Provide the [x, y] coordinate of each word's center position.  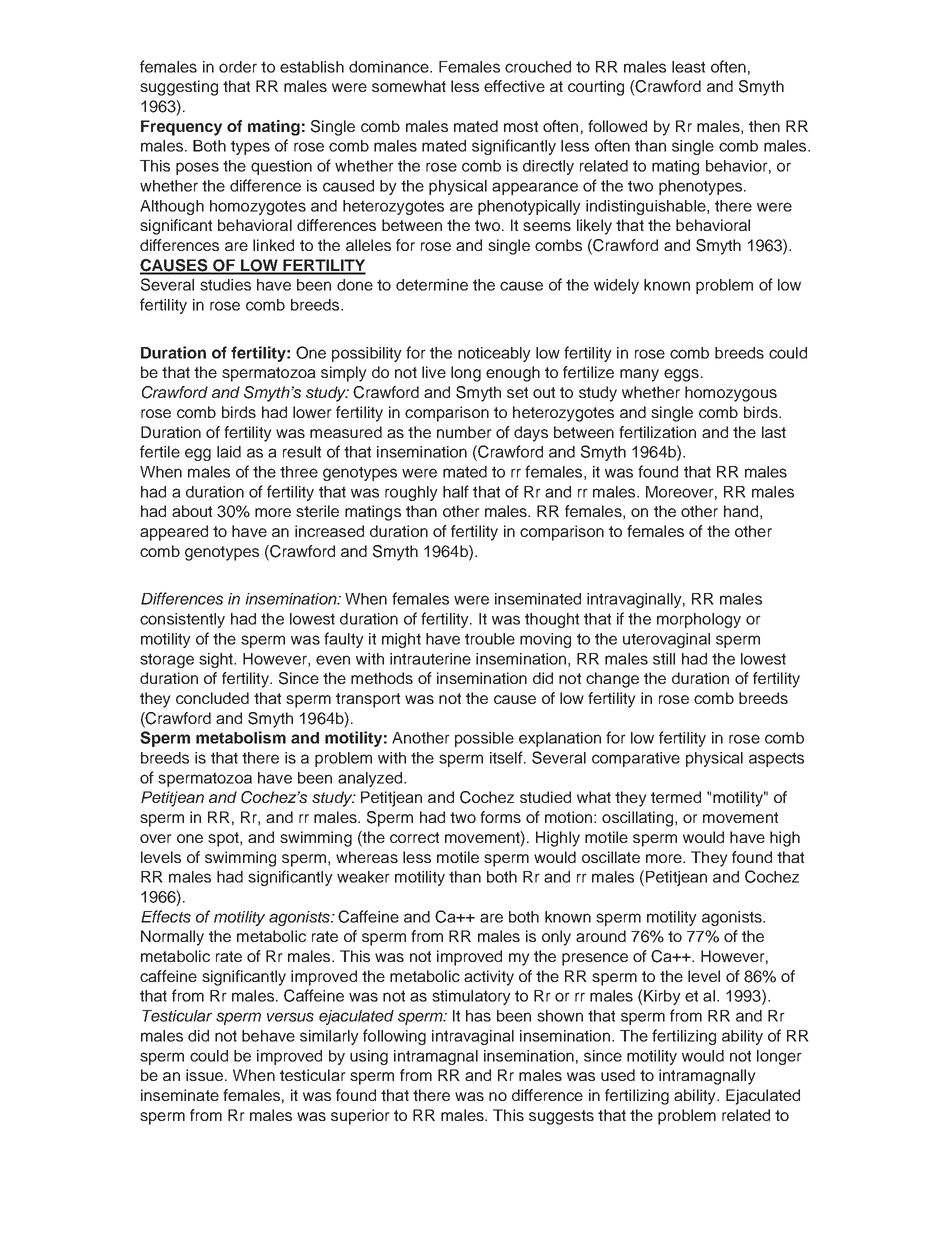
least [688, 67]
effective [514, 86]
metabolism [241, 737]
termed [676, 797]
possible [484, 739]
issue [204, 1075]
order [238, 67]
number [464, 432]
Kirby [661, 997]
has [478, 1016]
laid [229, 452]
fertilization [657, 432]
